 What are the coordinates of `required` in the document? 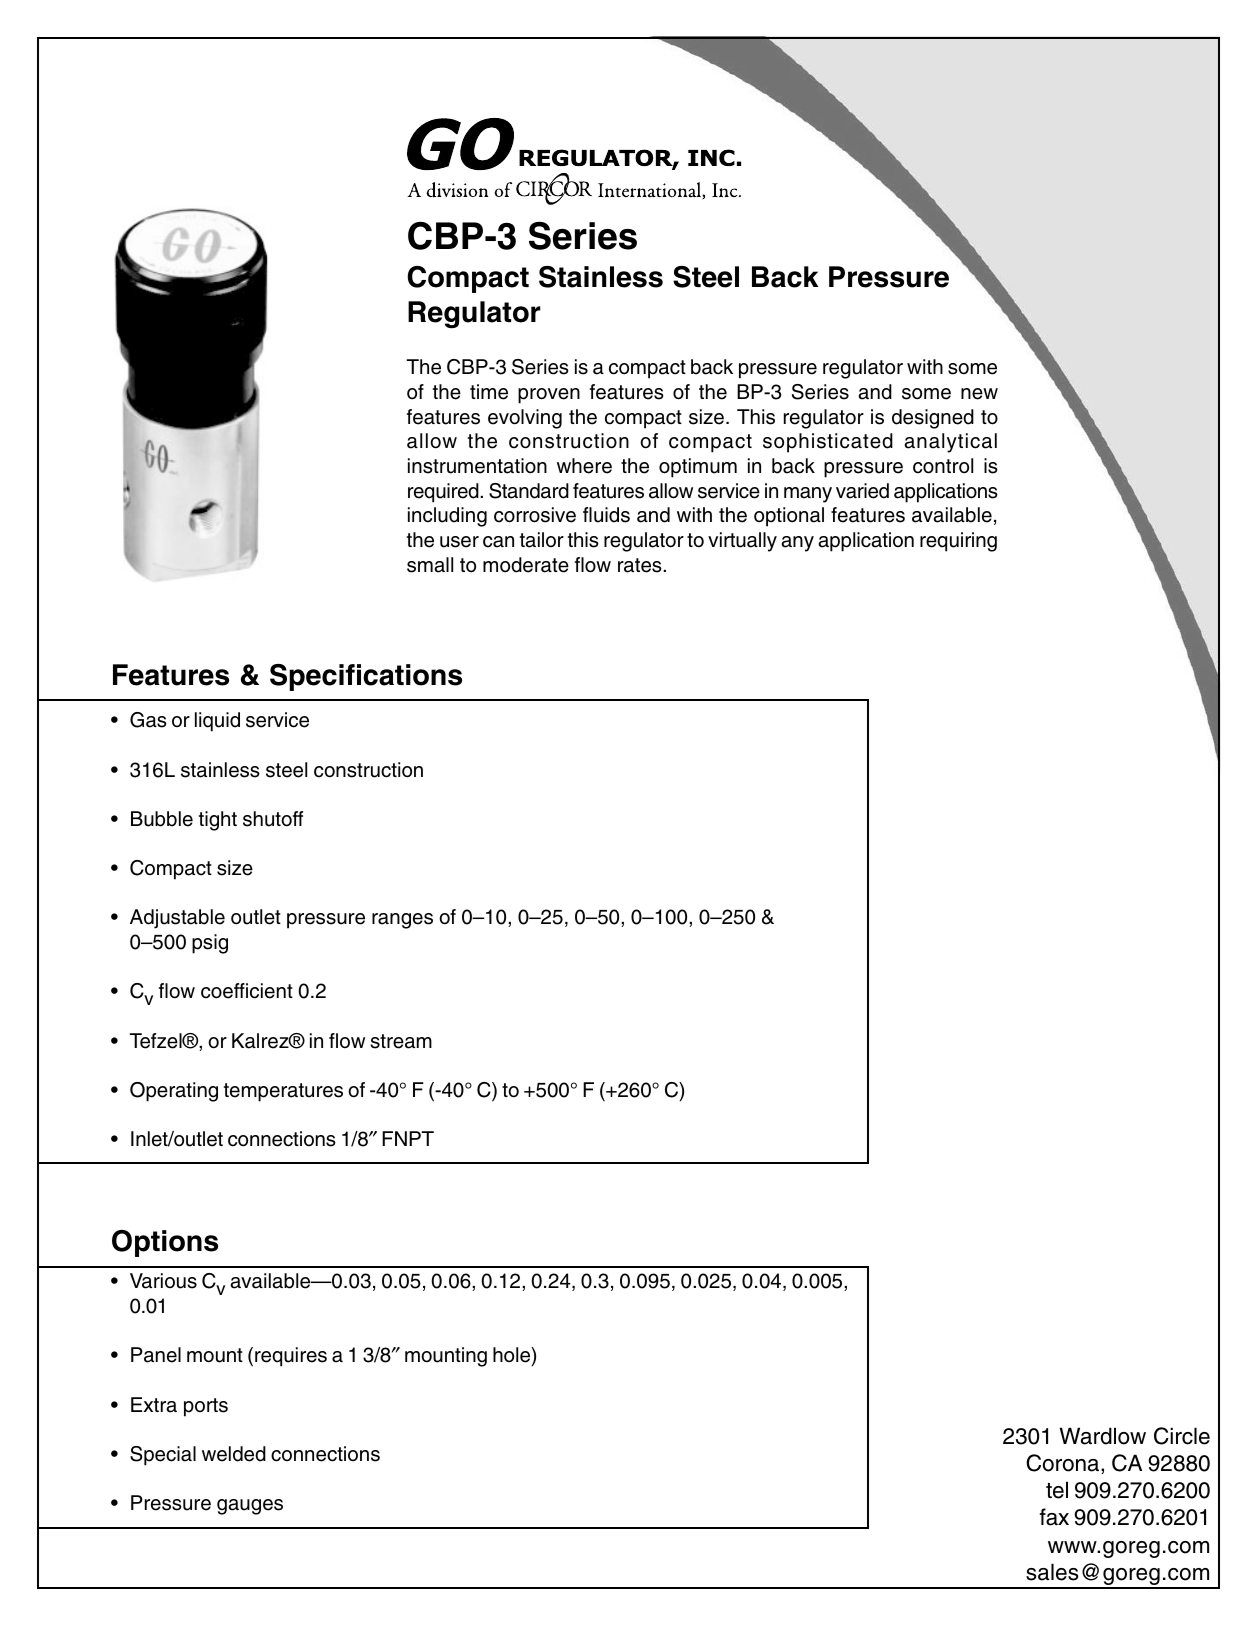 It's located at (444, 493).
